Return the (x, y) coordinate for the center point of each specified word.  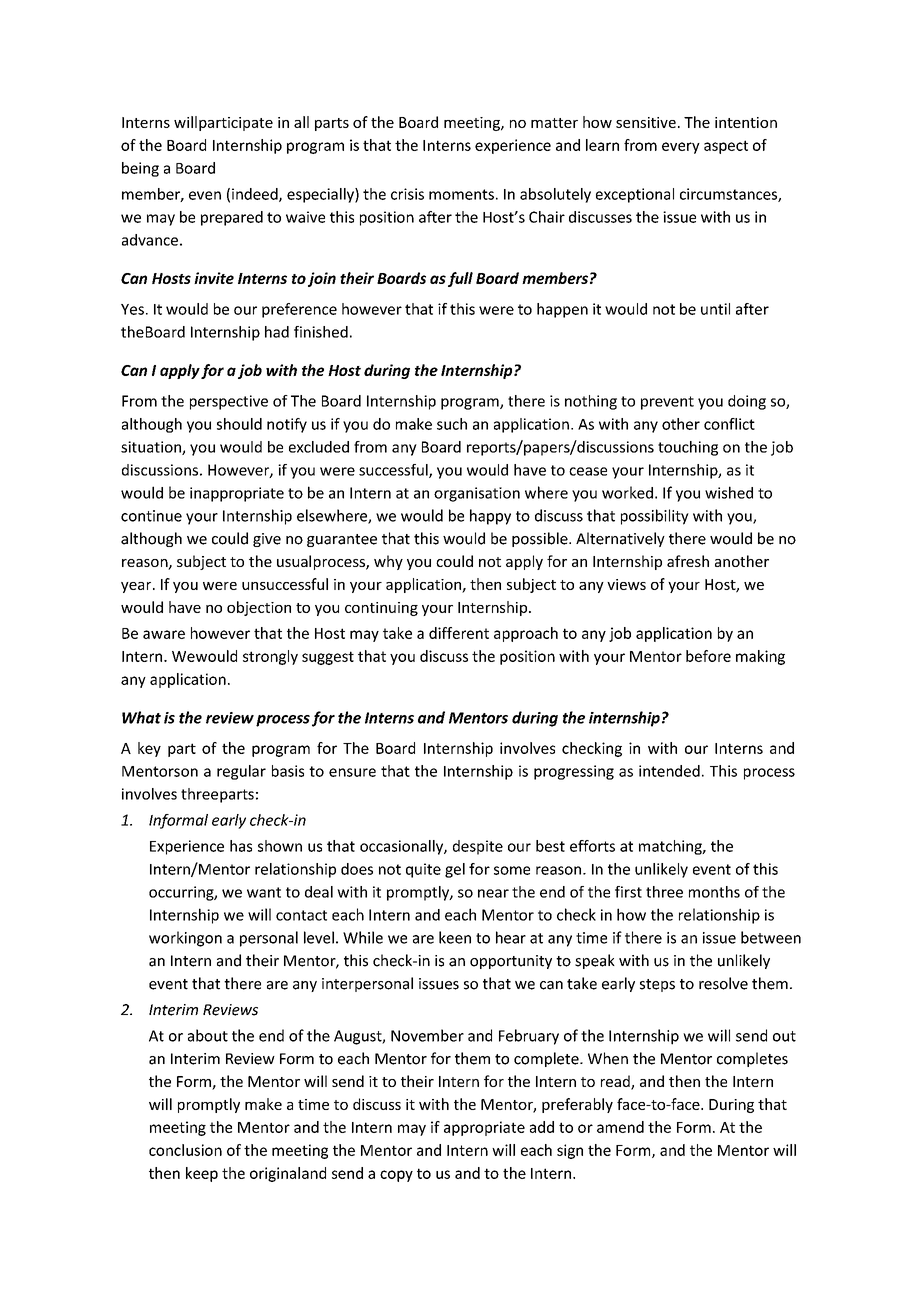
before (708, 656)
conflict (729, 424)
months (714, 892)
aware (164, 634)
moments (461, 194)
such (452, 424)
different (459, 633)
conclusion (185, 1150)
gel (455, 870)
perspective (229, 402)
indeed (256, 195)
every (681, 148)
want (264, 892)
